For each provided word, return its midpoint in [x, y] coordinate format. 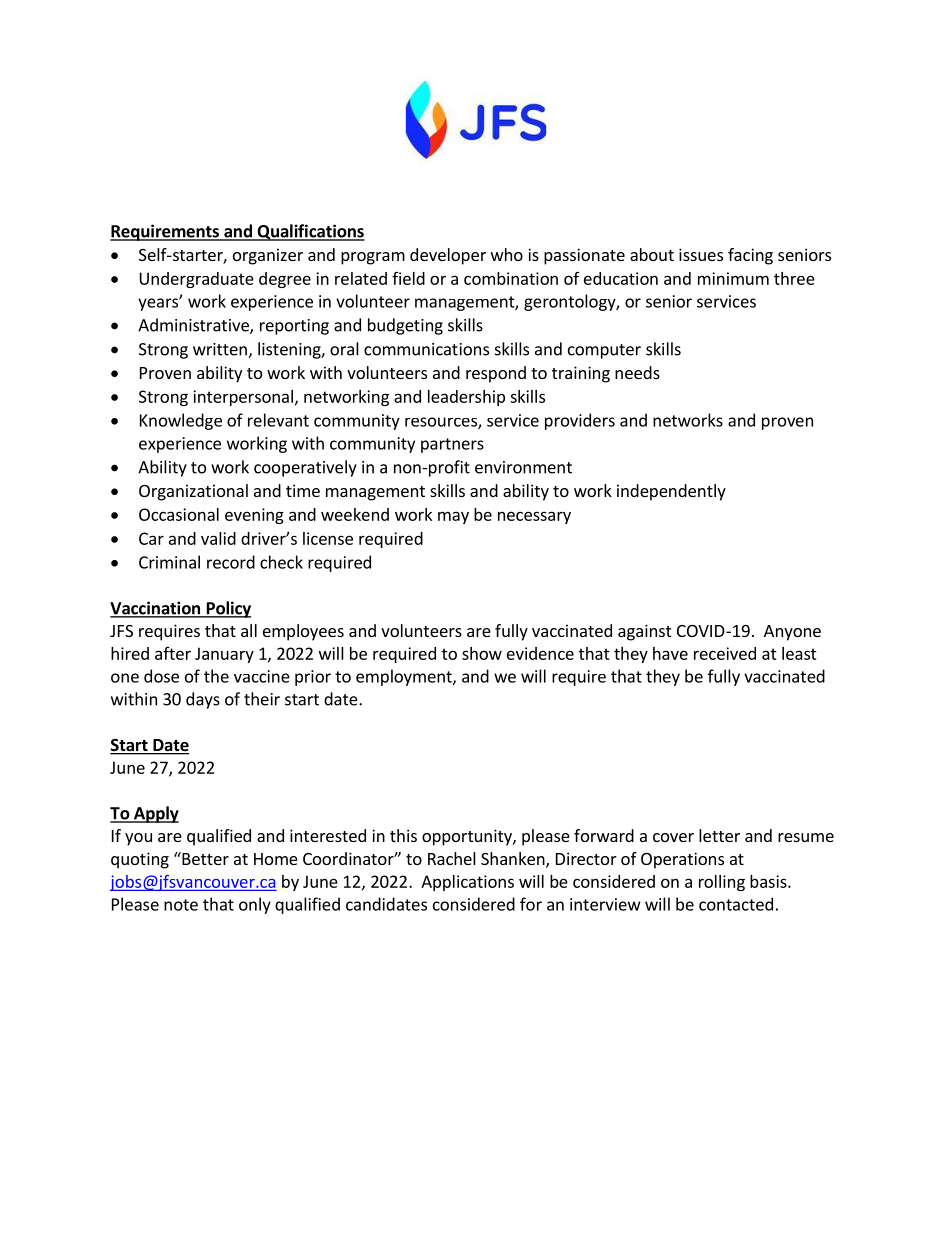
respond [496, 374]
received [725, 653]
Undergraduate [197, 280]
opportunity [468, 837]
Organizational [193, 492]
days [203, 700]
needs [637, 372]
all [249, 630]
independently [671, 492]
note [181, 905]
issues [701, 254]
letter [719, 835]
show [482, 653]
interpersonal [243, 398]
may [453, 517]
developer [448, 256]
